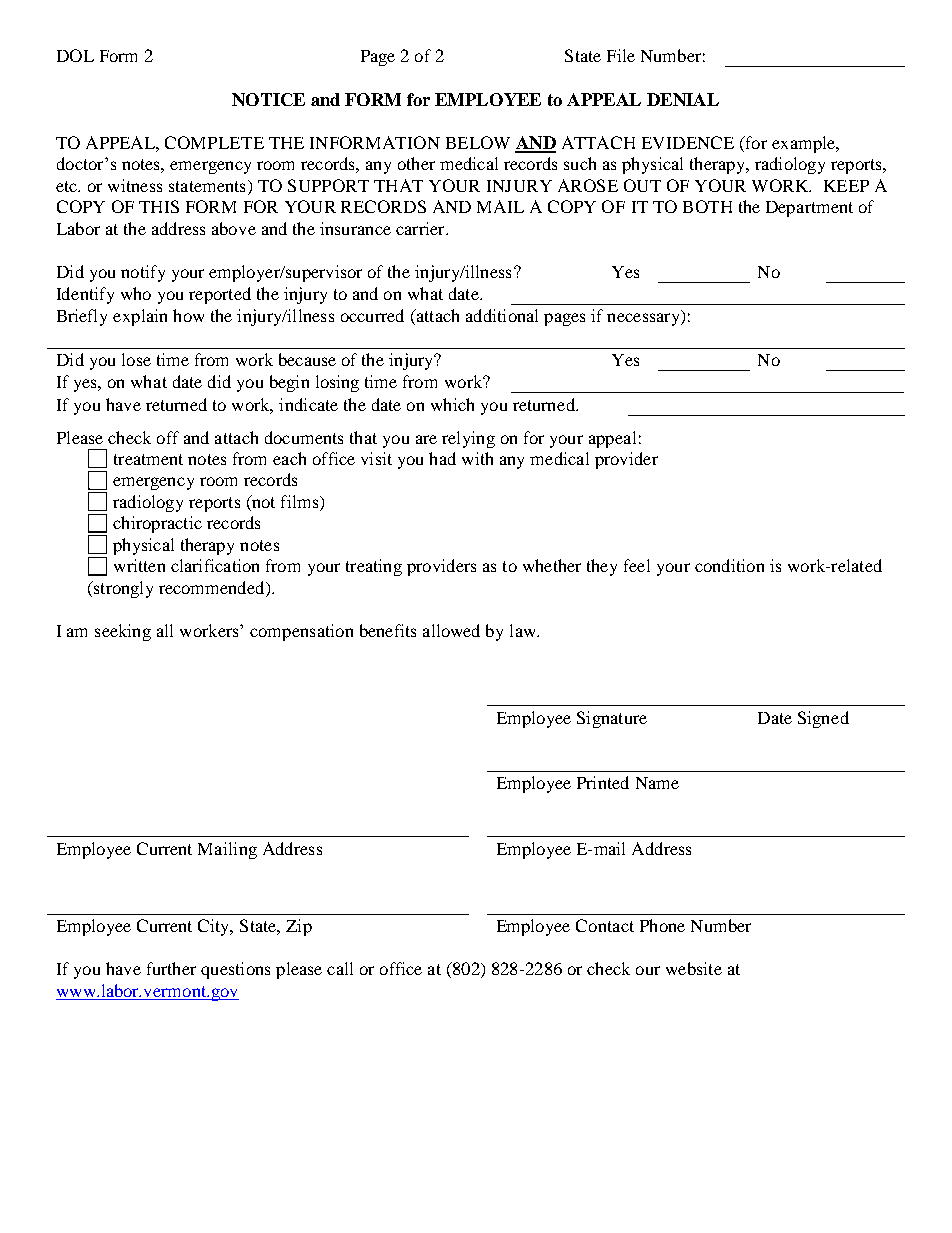 Image resolution: width=952 pixels, height=1233 pixels. I want to click on DENIAL, so click(683, 99).
